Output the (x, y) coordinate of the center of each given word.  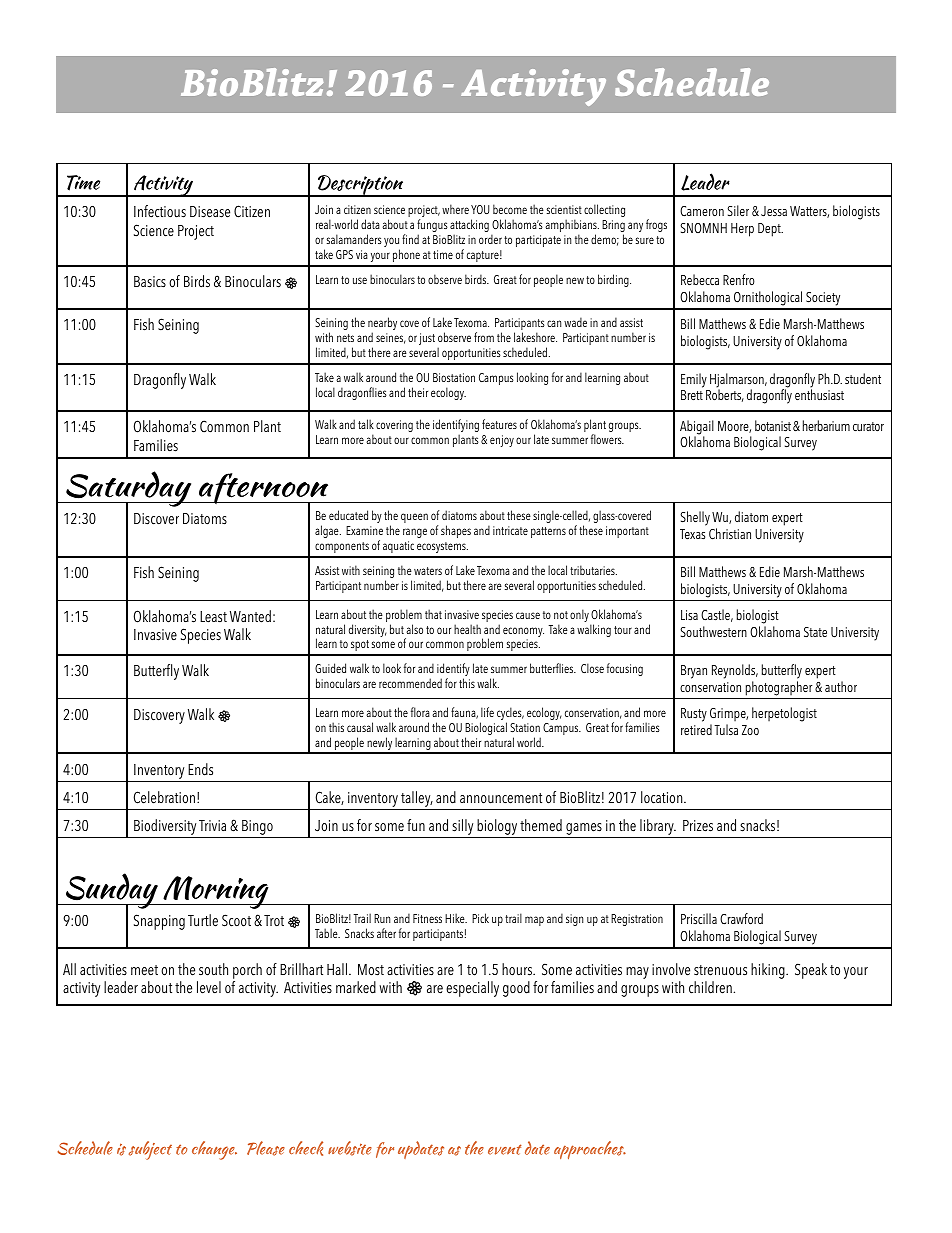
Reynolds (735, 671)
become (510, 209)
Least (213, 617)
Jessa (774, 211)
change (214, 1150)
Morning (216, 892)
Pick (480, 918)
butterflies (553, 668)
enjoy (502, 441)
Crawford (741, 918)
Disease (210, 212)
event (504, 1149)
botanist (773, 425)
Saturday (129, 490)
